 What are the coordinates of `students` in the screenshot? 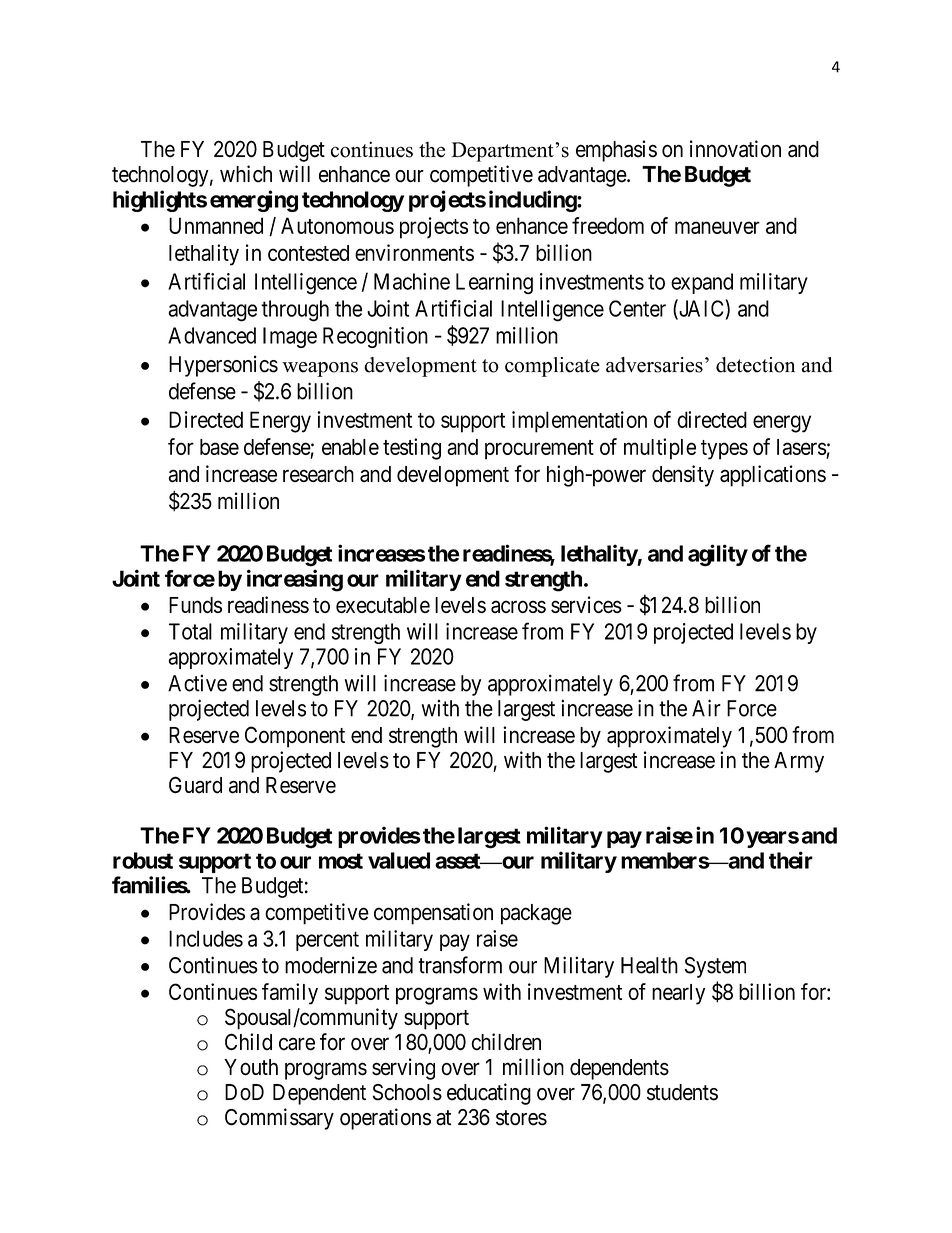 It's located at (682, 1092).
